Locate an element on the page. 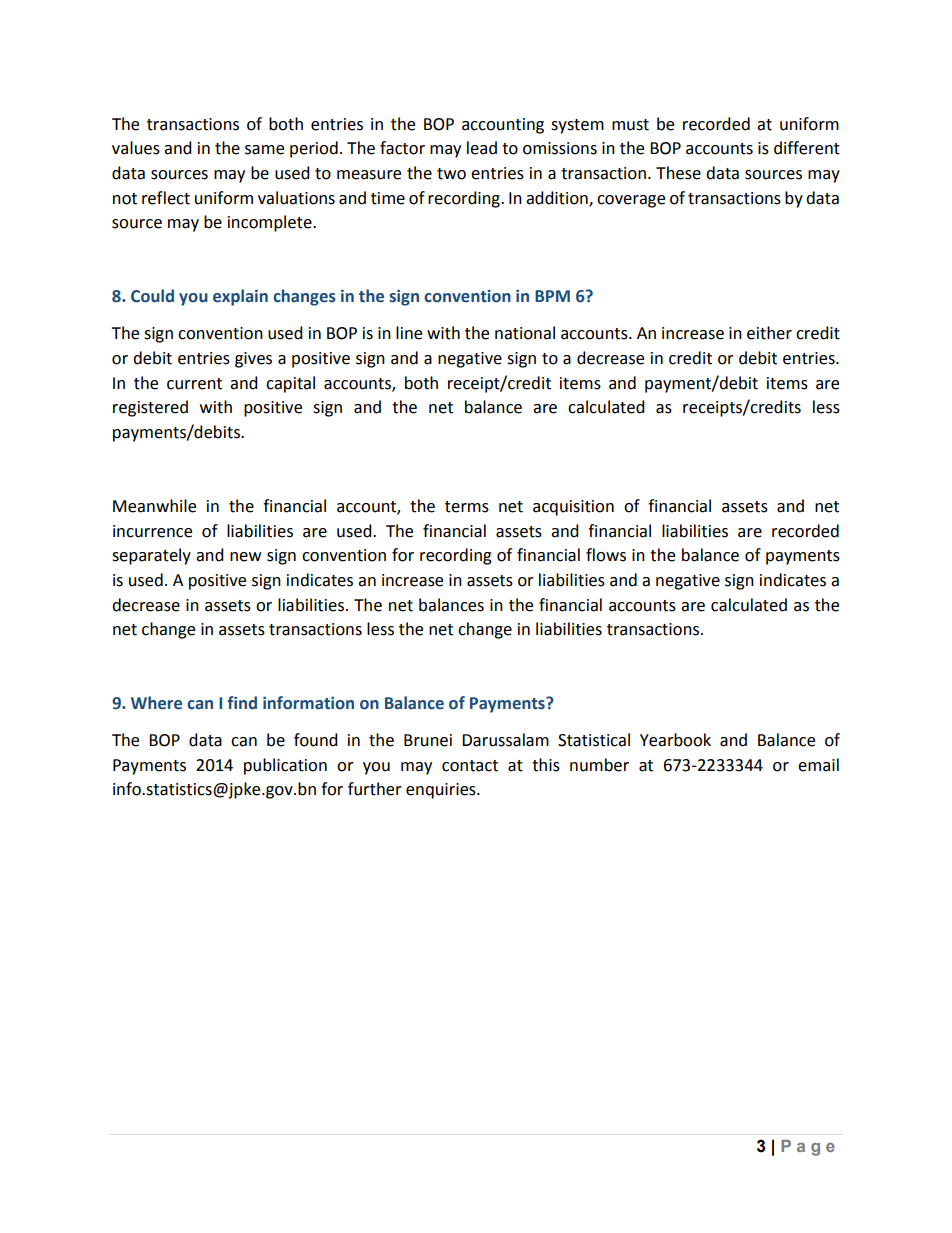  lead is located at coordinates (482, 148).
